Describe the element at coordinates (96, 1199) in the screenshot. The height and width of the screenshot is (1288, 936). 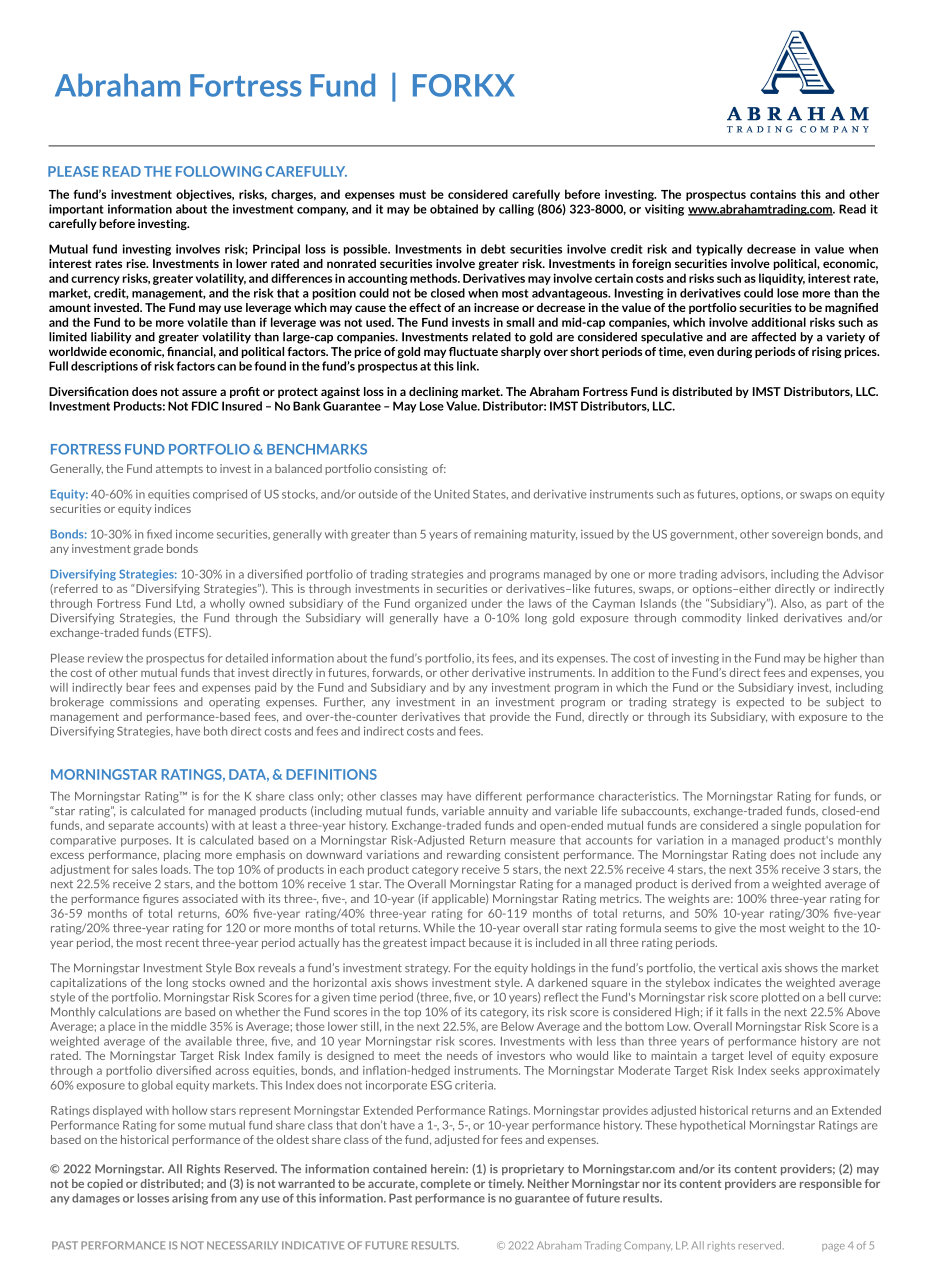
I see `damages` at that location.
